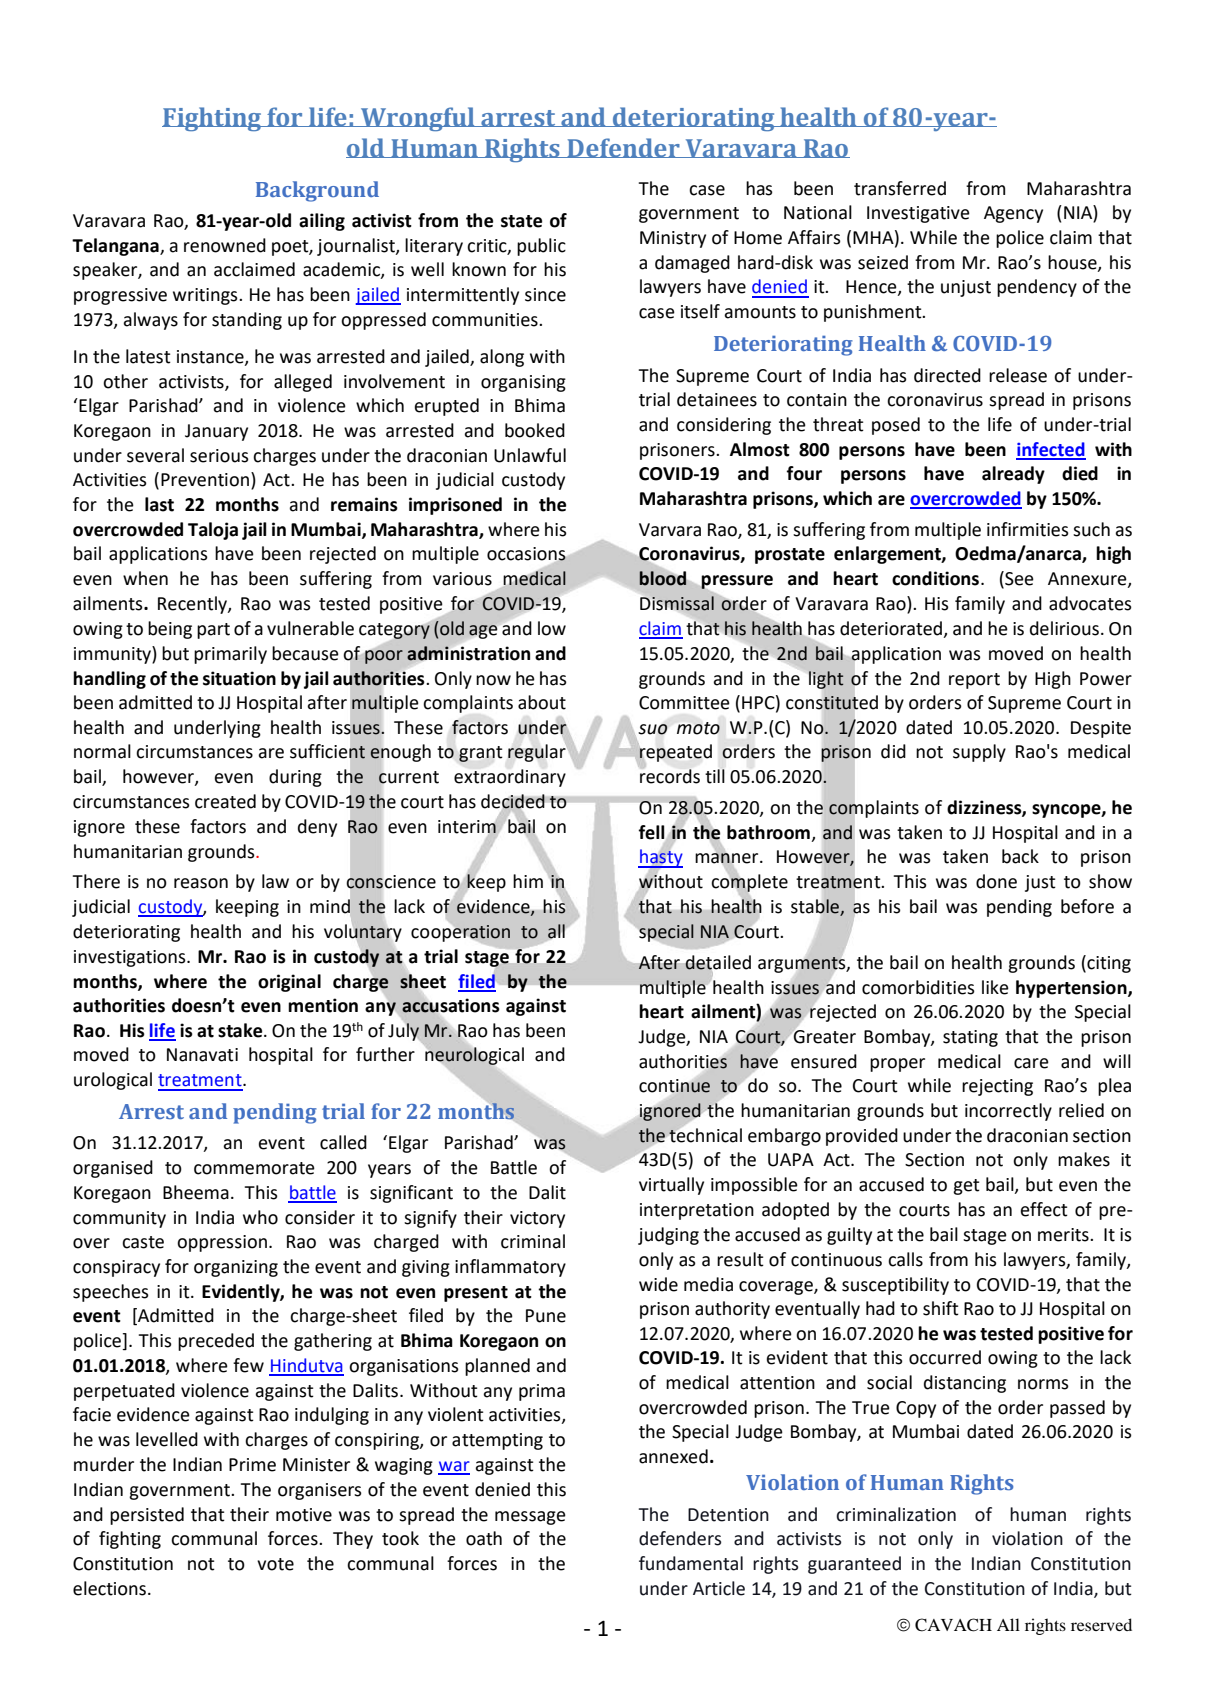 Image resolution: width=1205 pixels, height=1706 pixels. What do you see at coordinates (225, 245) in the screenshot?
I see `renowned` at bounding box center [225, 245].
